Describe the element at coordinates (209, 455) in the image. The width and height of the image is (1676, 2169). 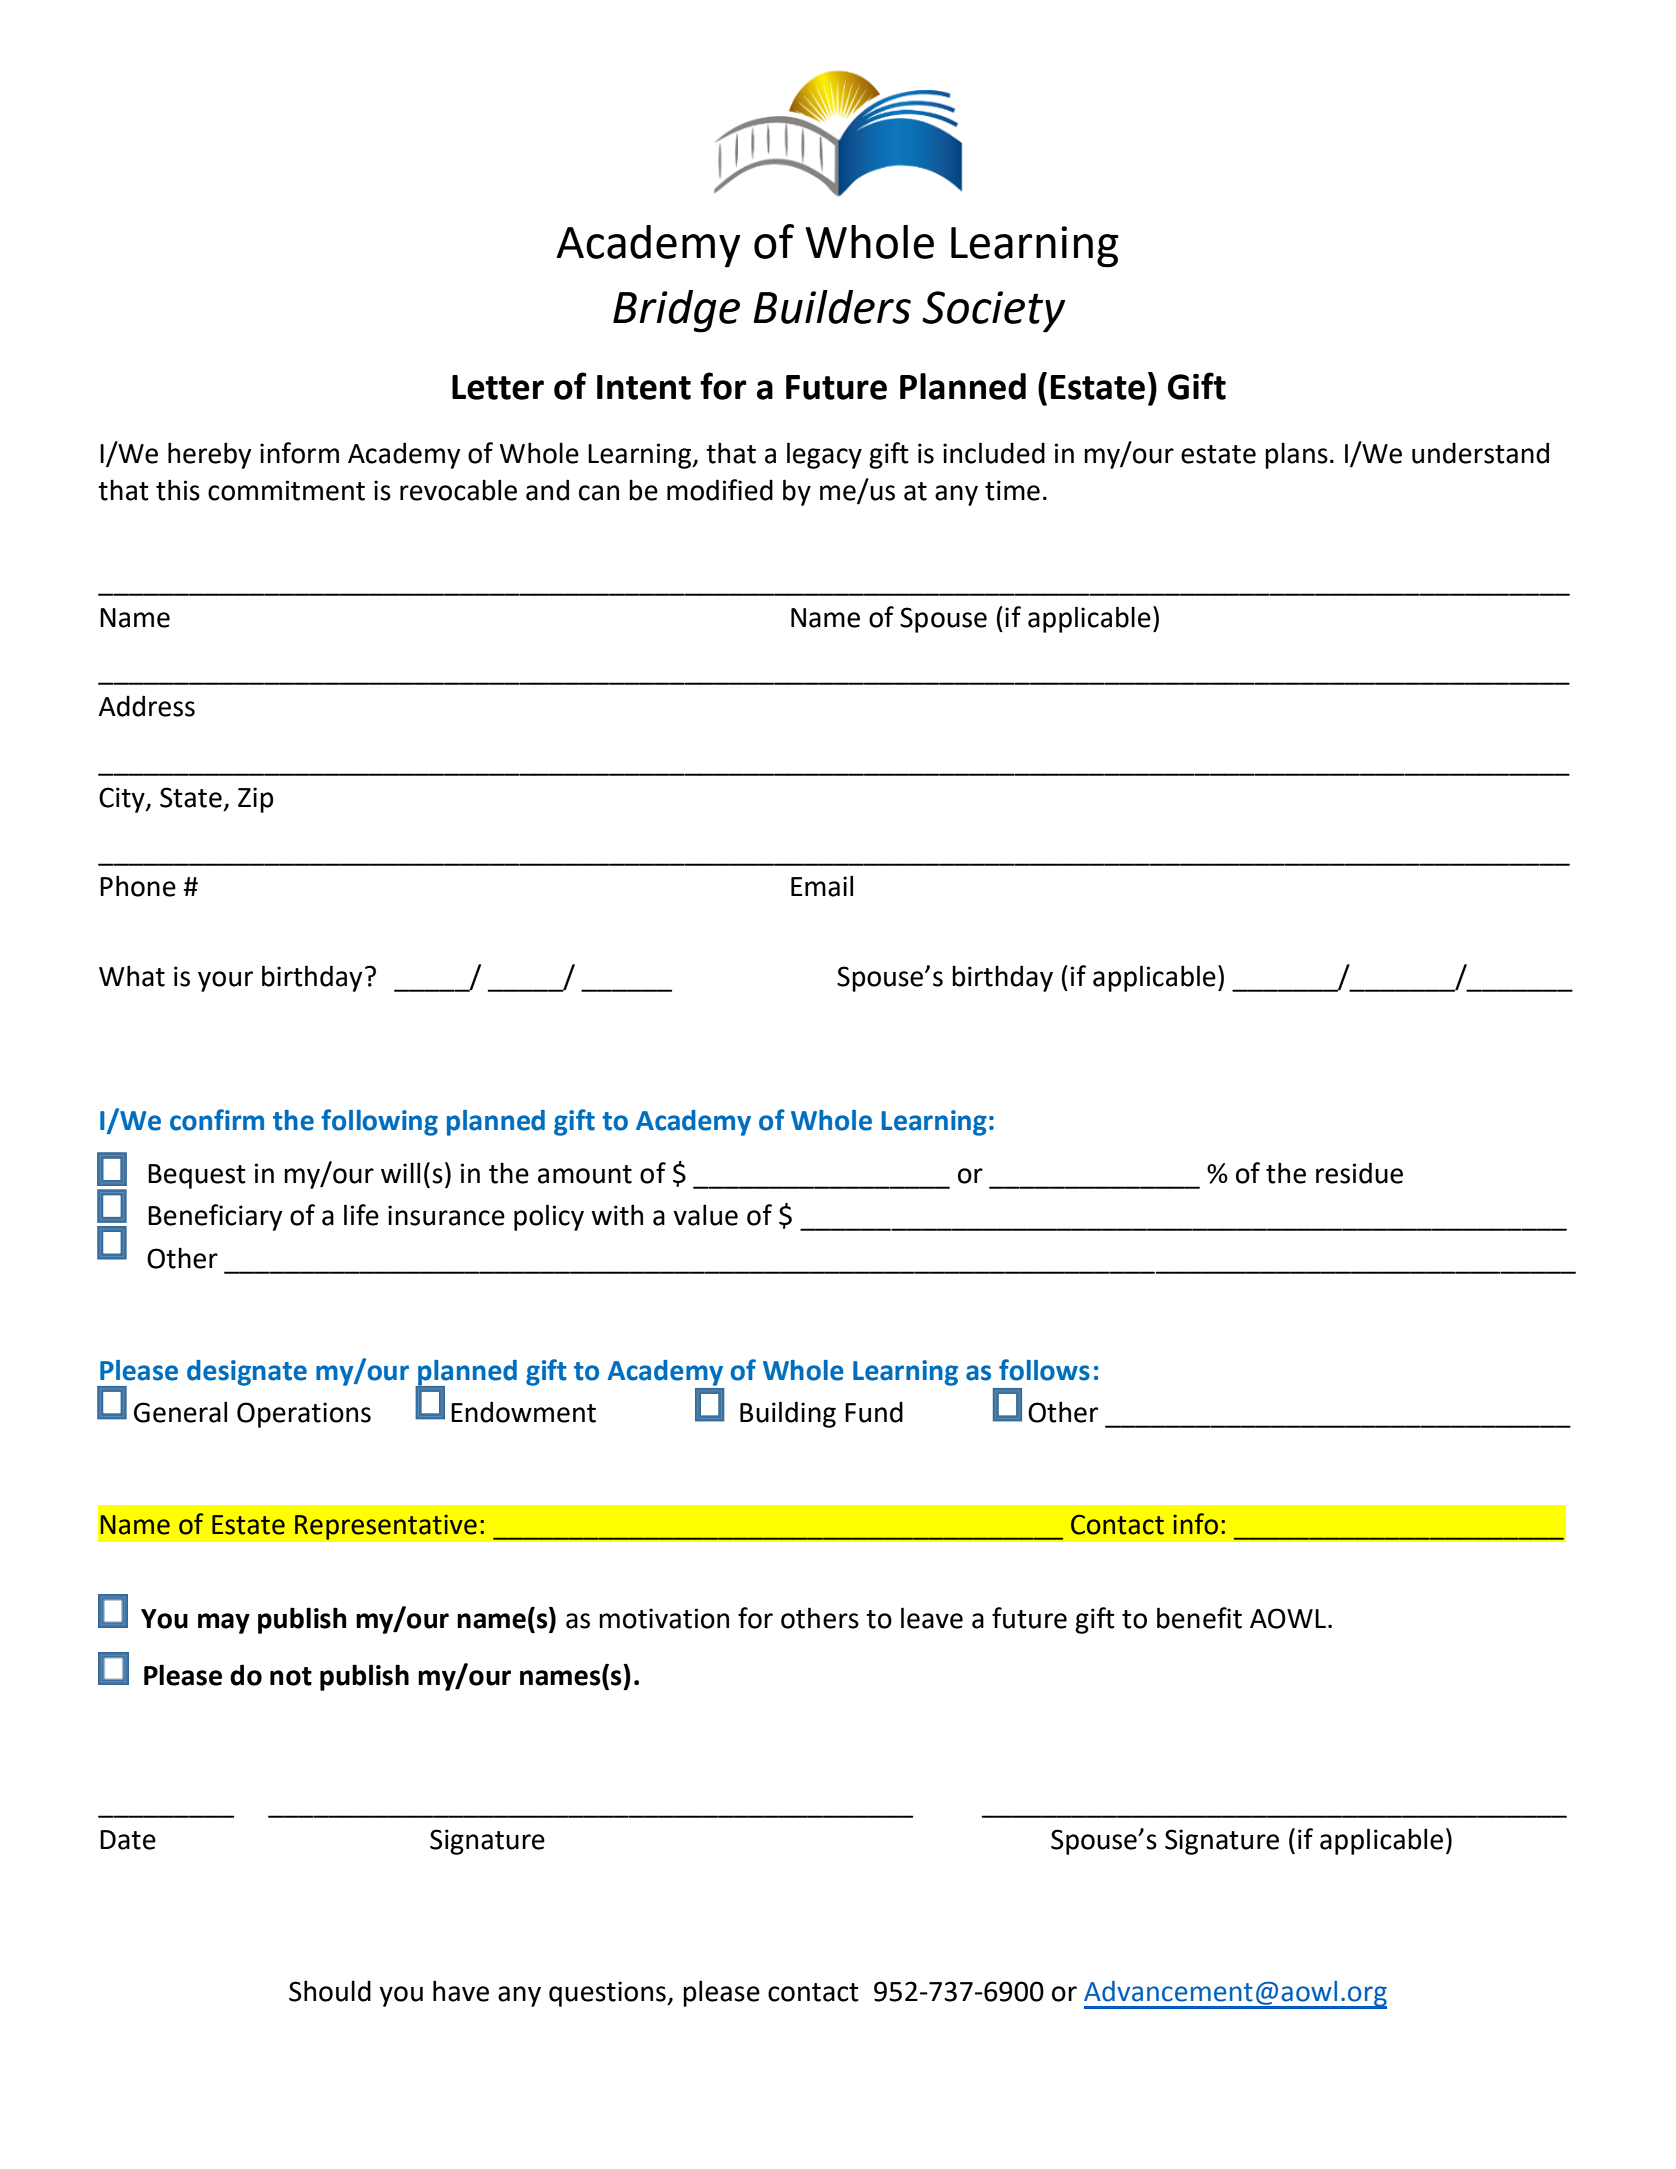
I see `hereby` at that location.
